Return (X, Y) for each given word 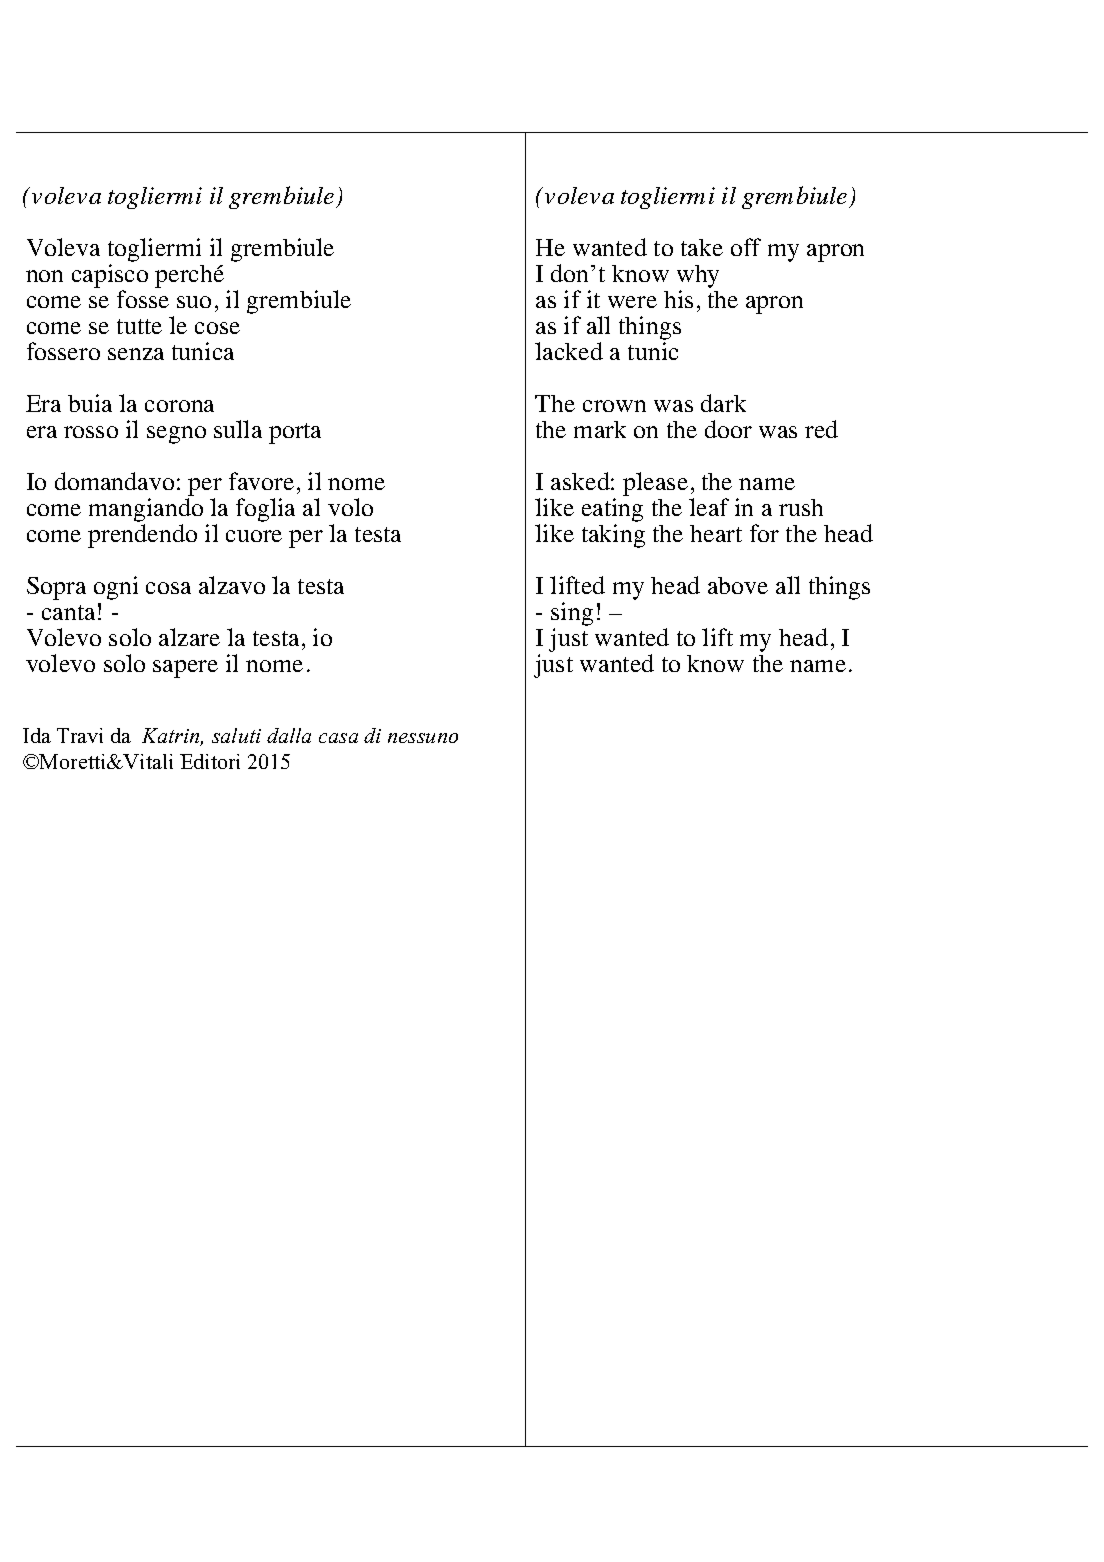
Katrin (172, 737)
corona (179, 406)
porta (295, 433)
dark (723, 403)
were (632, 302)
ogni (116, 588)
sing (572, 614)
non (44, 276)
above (738, 585)
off (746, 247)
